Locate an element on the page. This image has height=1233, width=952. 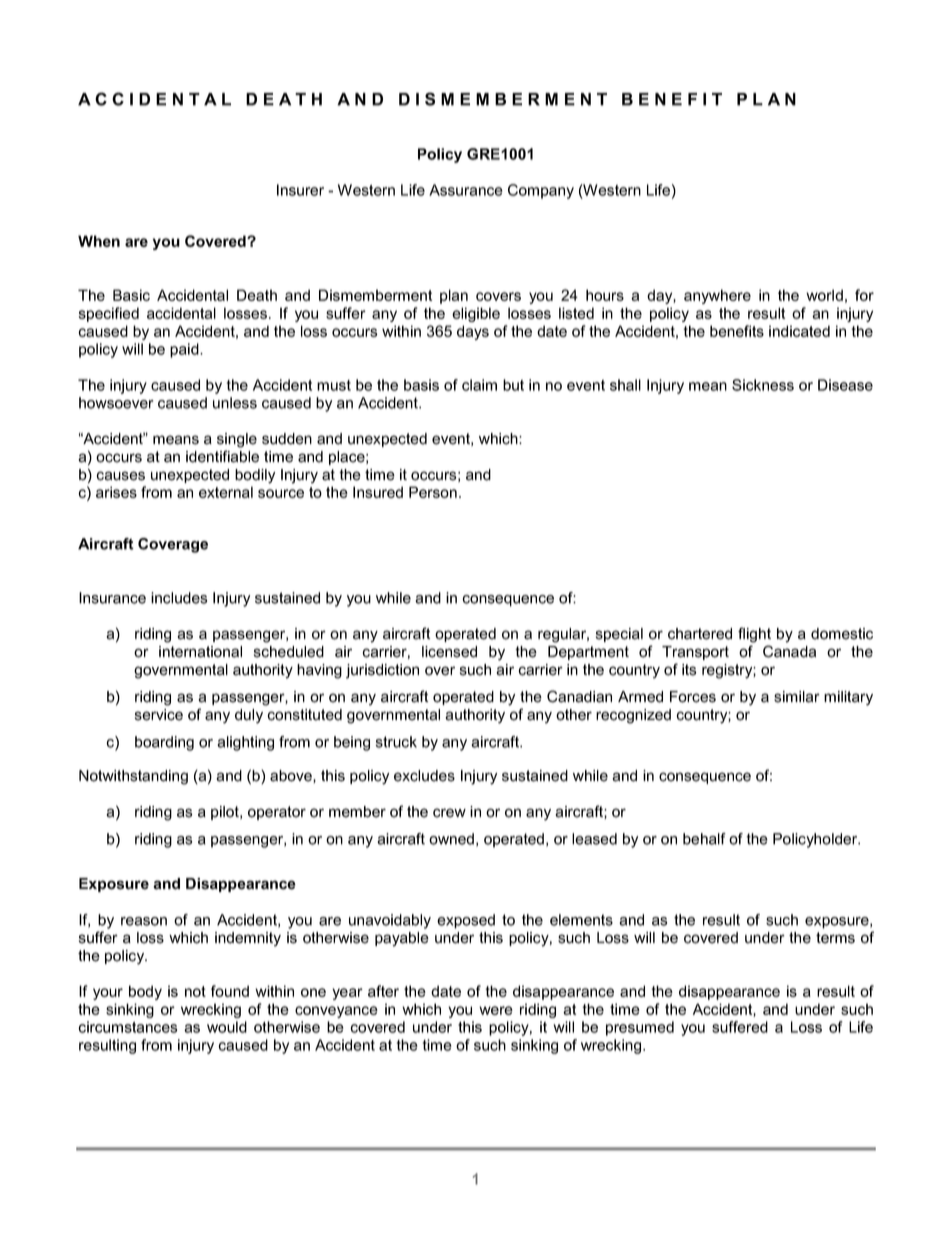
found is located at coordinates (230, 991).
